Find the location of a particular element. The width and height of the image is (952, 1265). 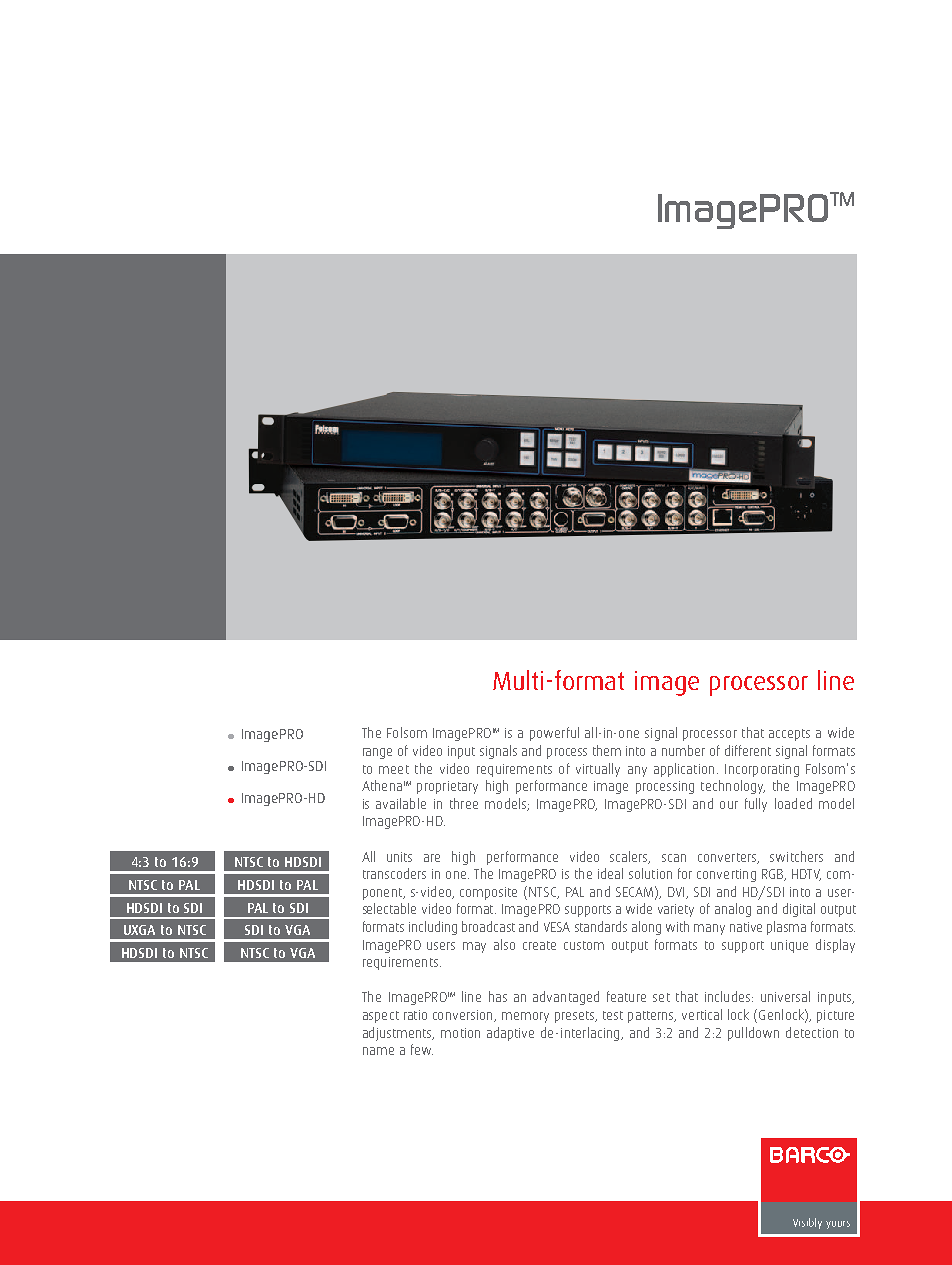

custom is located at coordinates (584, 945).
